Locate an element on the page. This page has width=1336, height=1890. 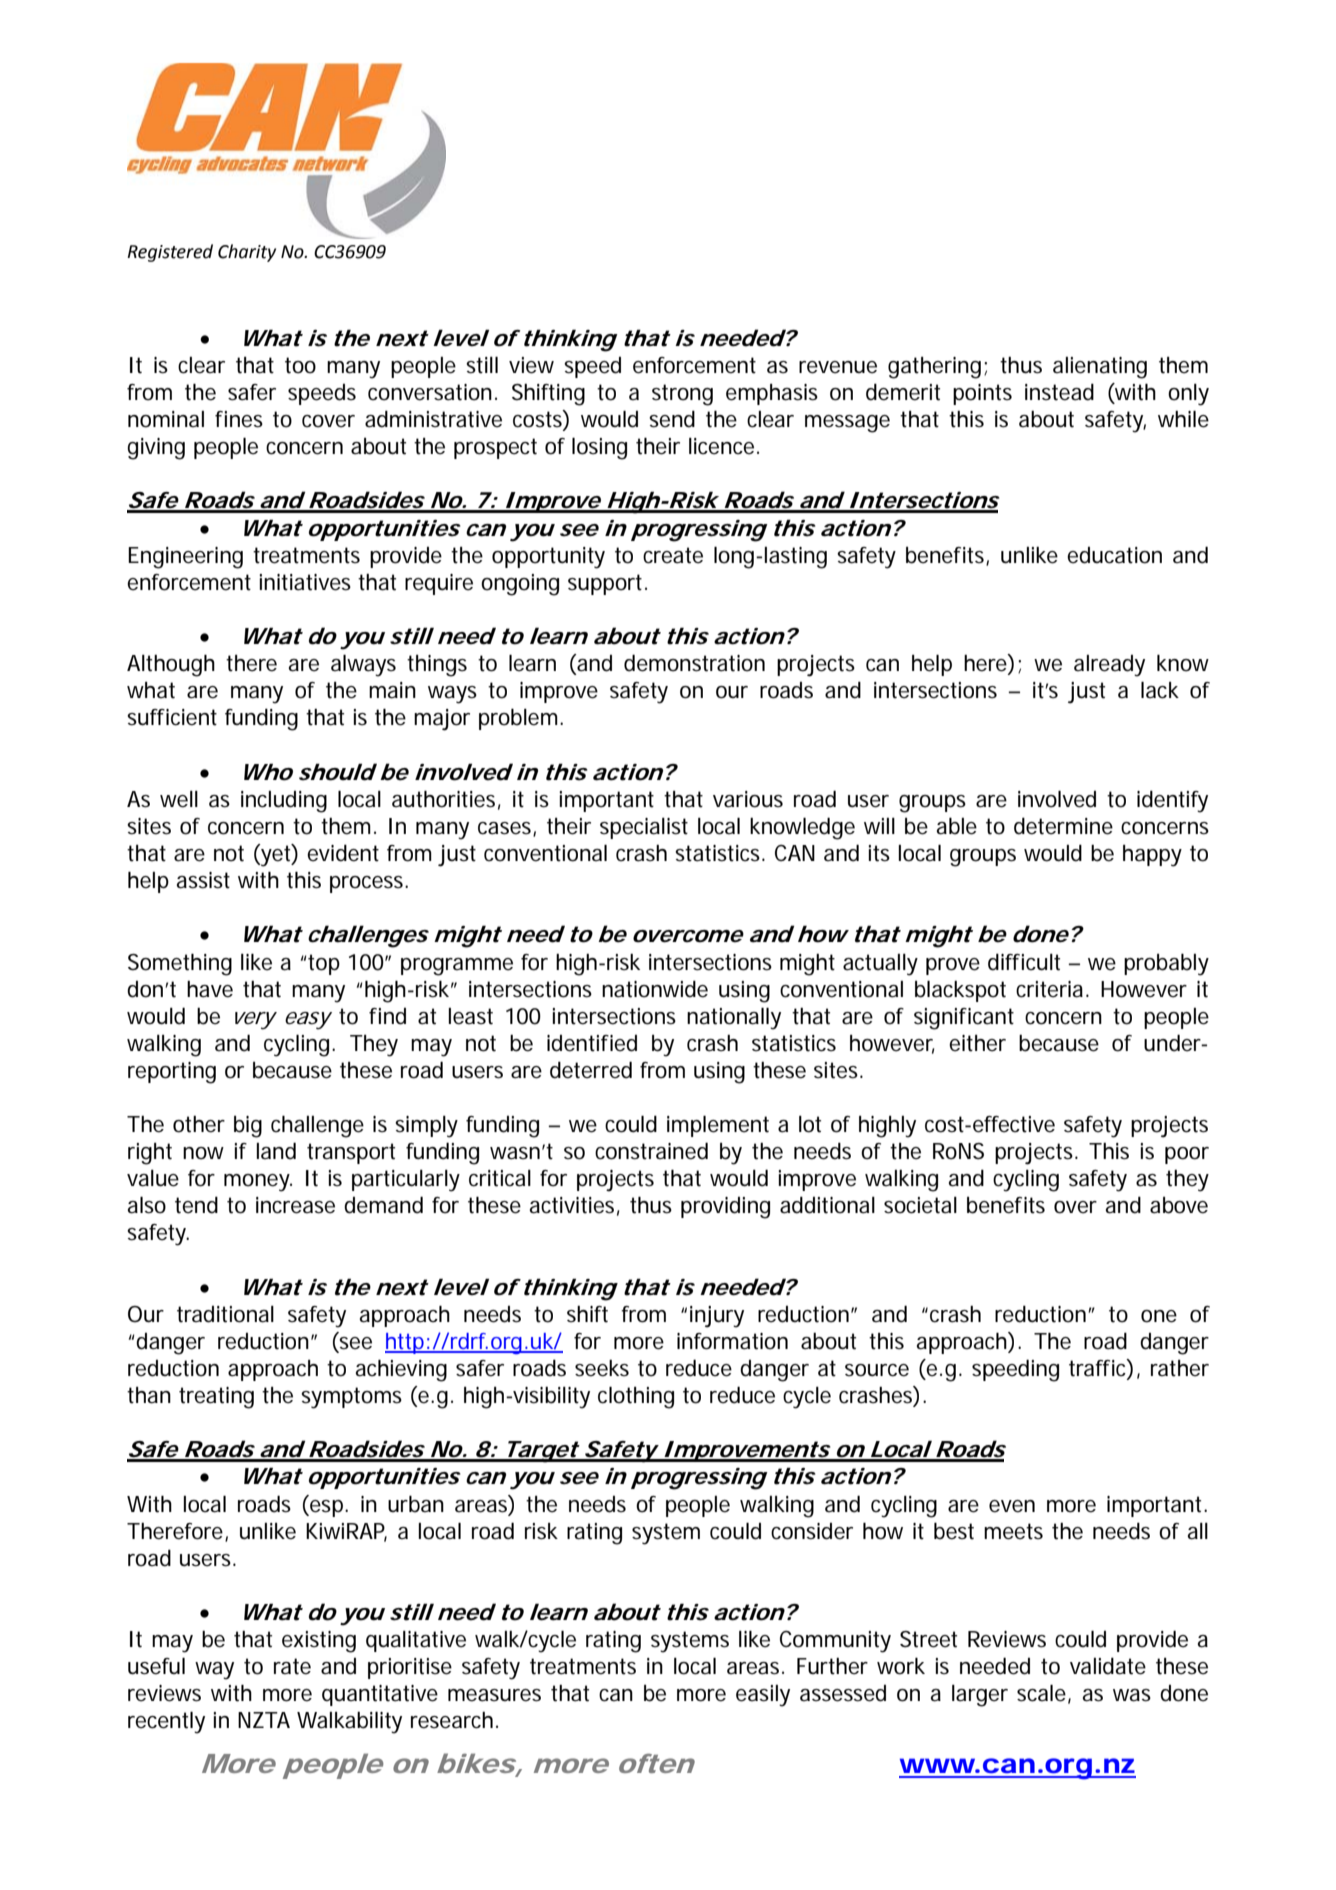
providing is located at coordinates (725, 1208).
